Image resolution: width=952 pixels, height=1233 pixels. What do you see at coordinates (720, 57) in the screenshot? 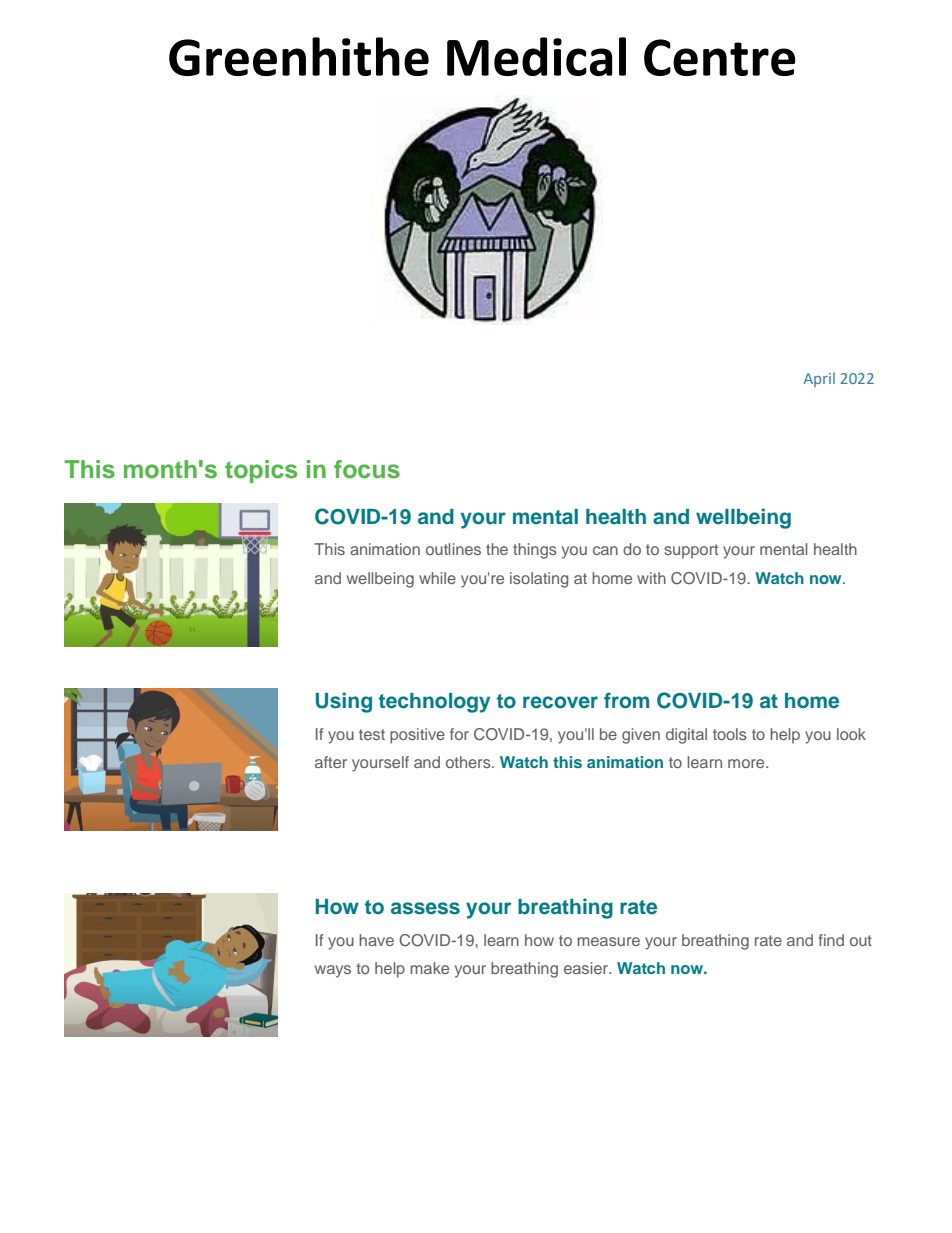
I see `Centre` at bounding box center [720, 57].
